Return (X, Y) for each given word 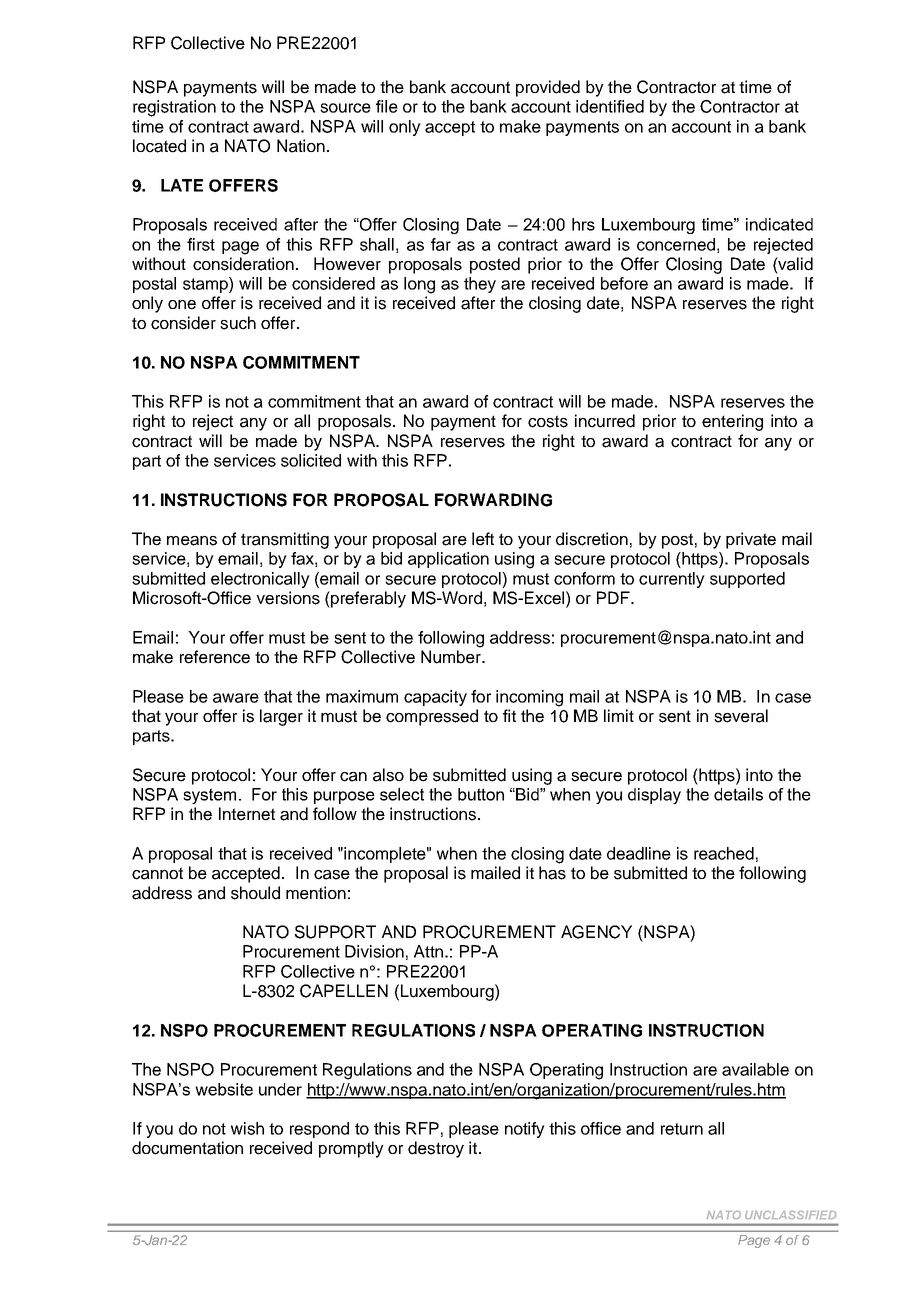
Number (452, 657)
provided (548, 88)
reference (215, 657)
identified (610, 106)
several (741, 716)
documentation (187, 1148)
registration (174, 108)
